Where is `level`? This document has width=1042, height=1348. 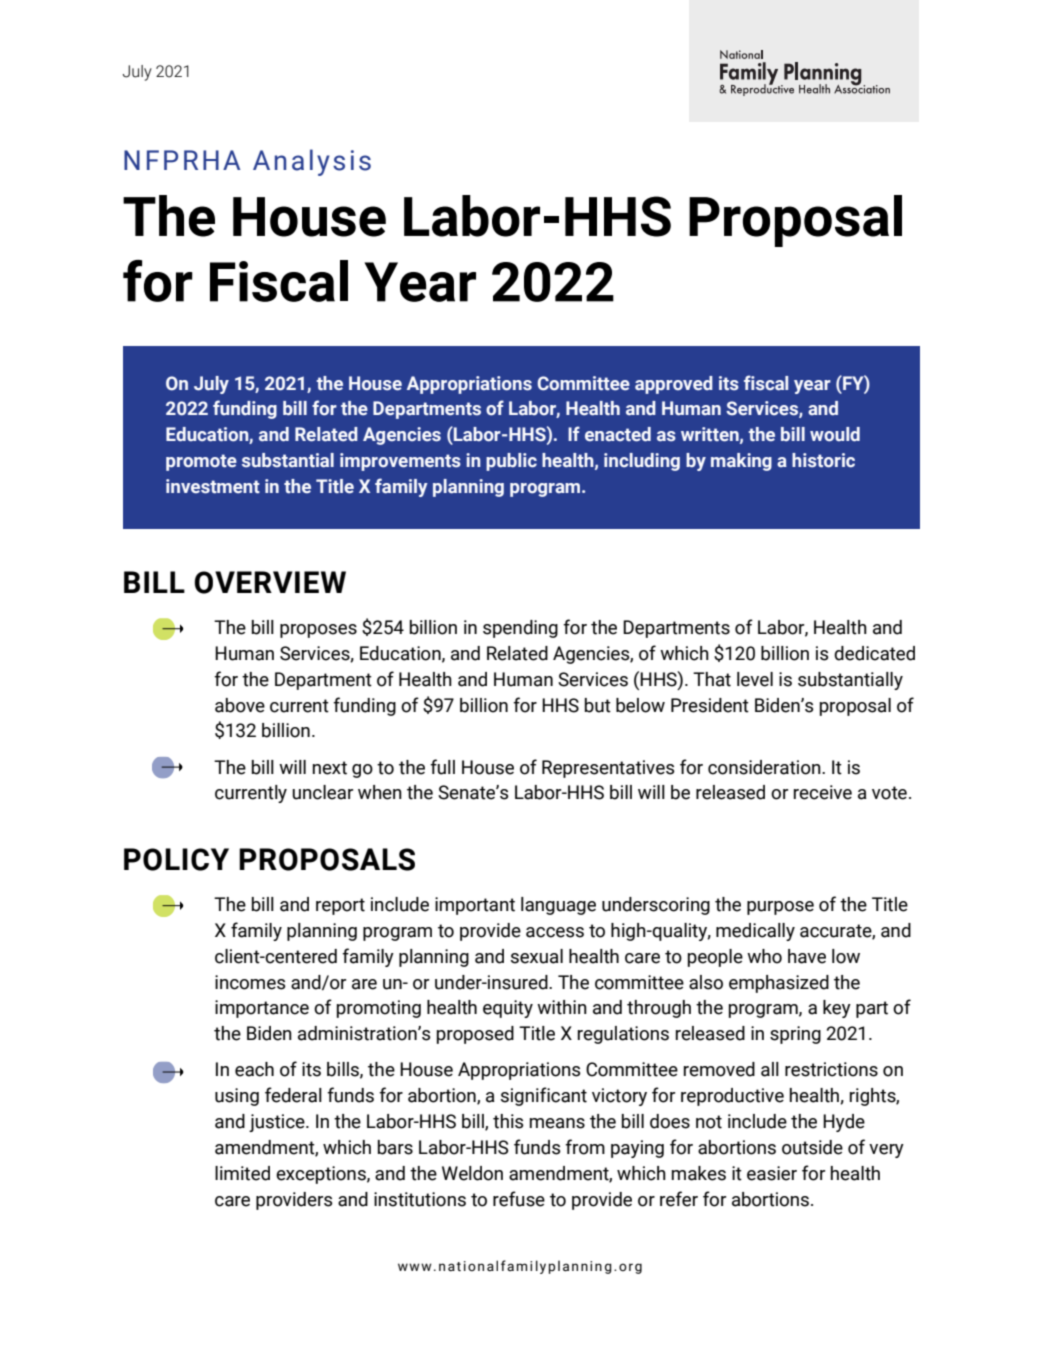 level is located at coordinates (755, 679).
